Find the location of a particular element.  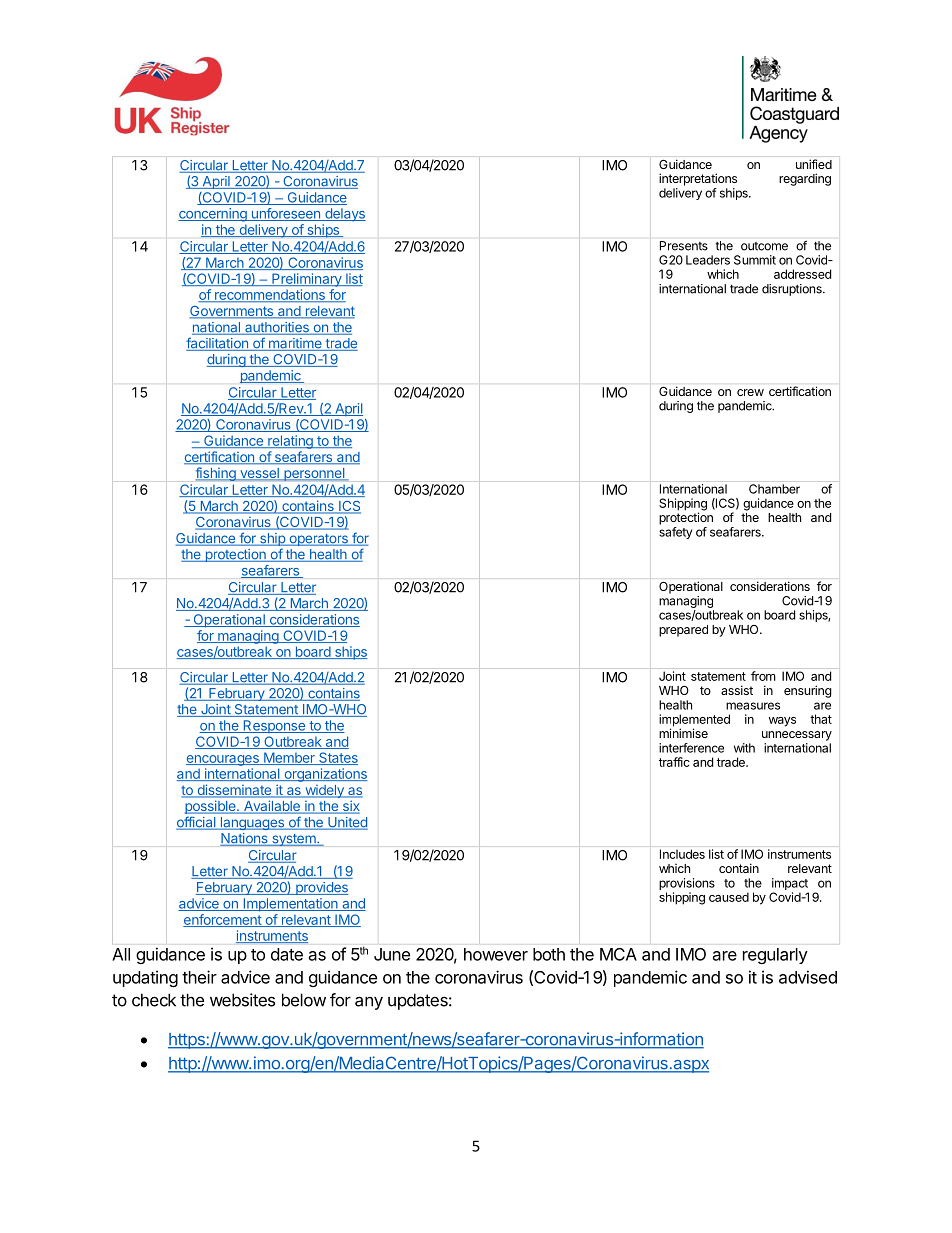

measures is located at coordinates (753, 706).
